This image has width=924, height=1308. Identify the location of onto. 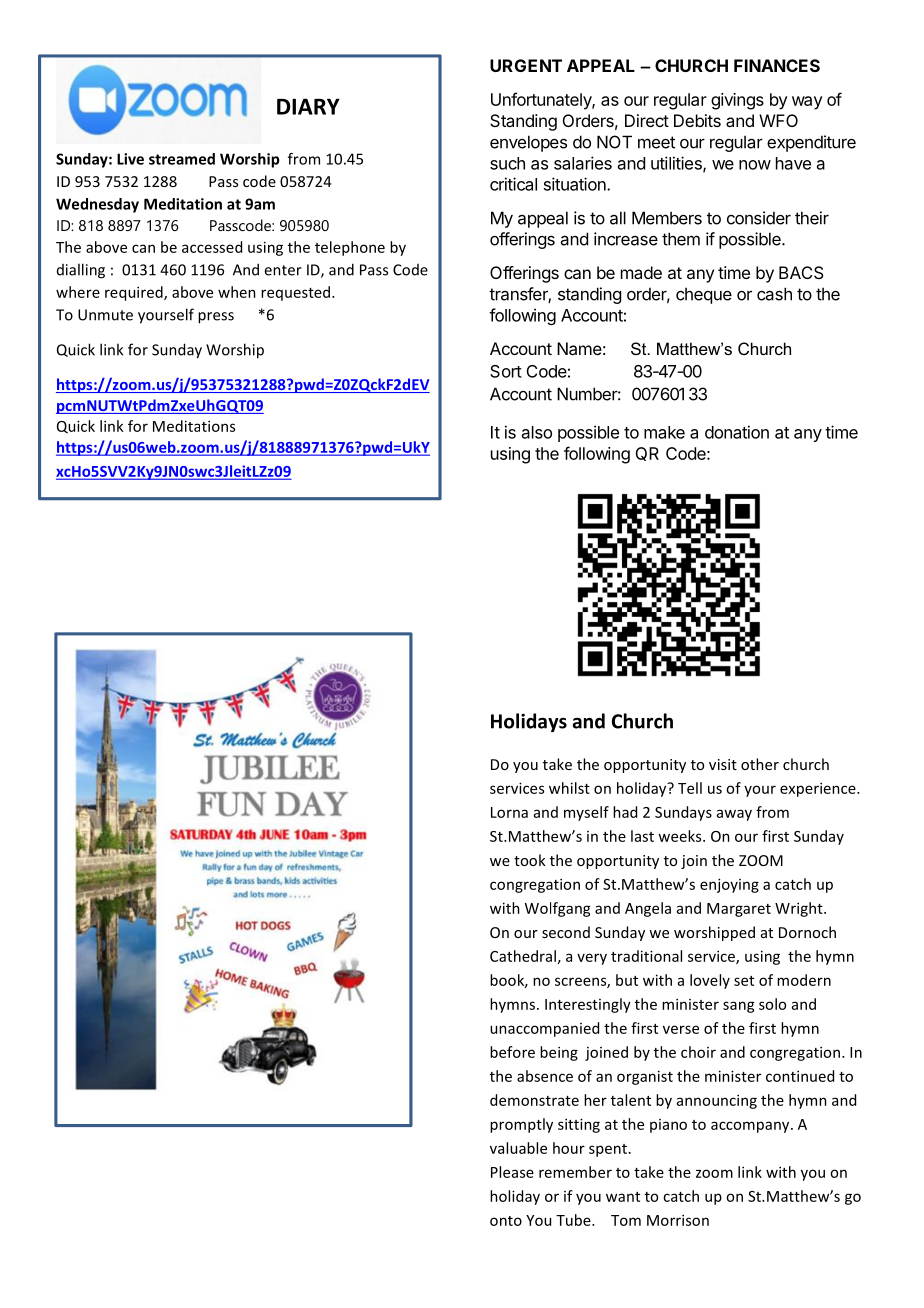
(506, 1221).
